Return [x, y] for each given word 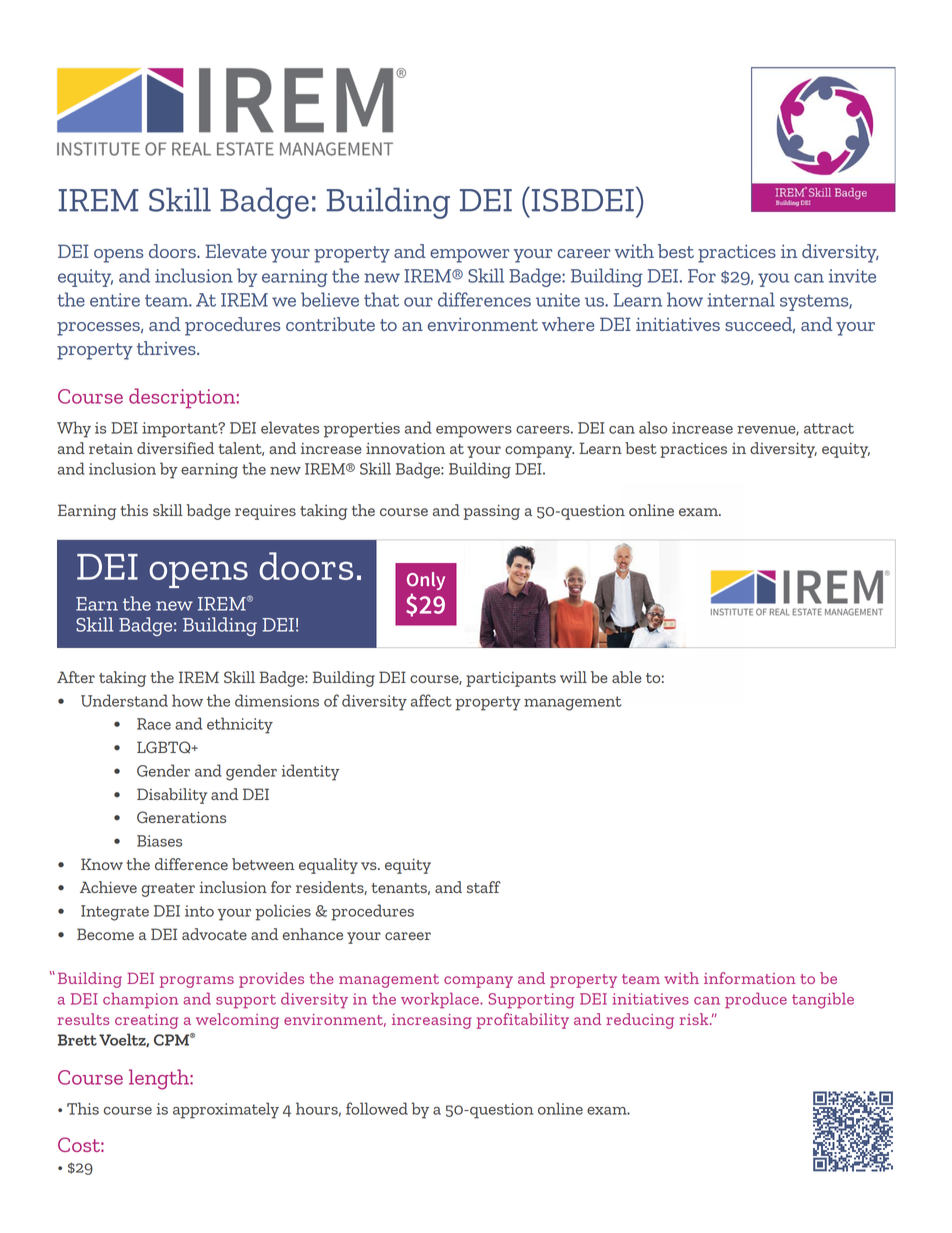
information [750, 978]
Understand [124, 700]
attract [829, 428]
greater [168, 890]
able [627, 677]
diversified [175, 448]
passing [492, 512]
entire [115, 300]
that [381, 299]
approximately [226, 1110]
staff [484, 887]
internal [741, 299]
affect [431, 700]
